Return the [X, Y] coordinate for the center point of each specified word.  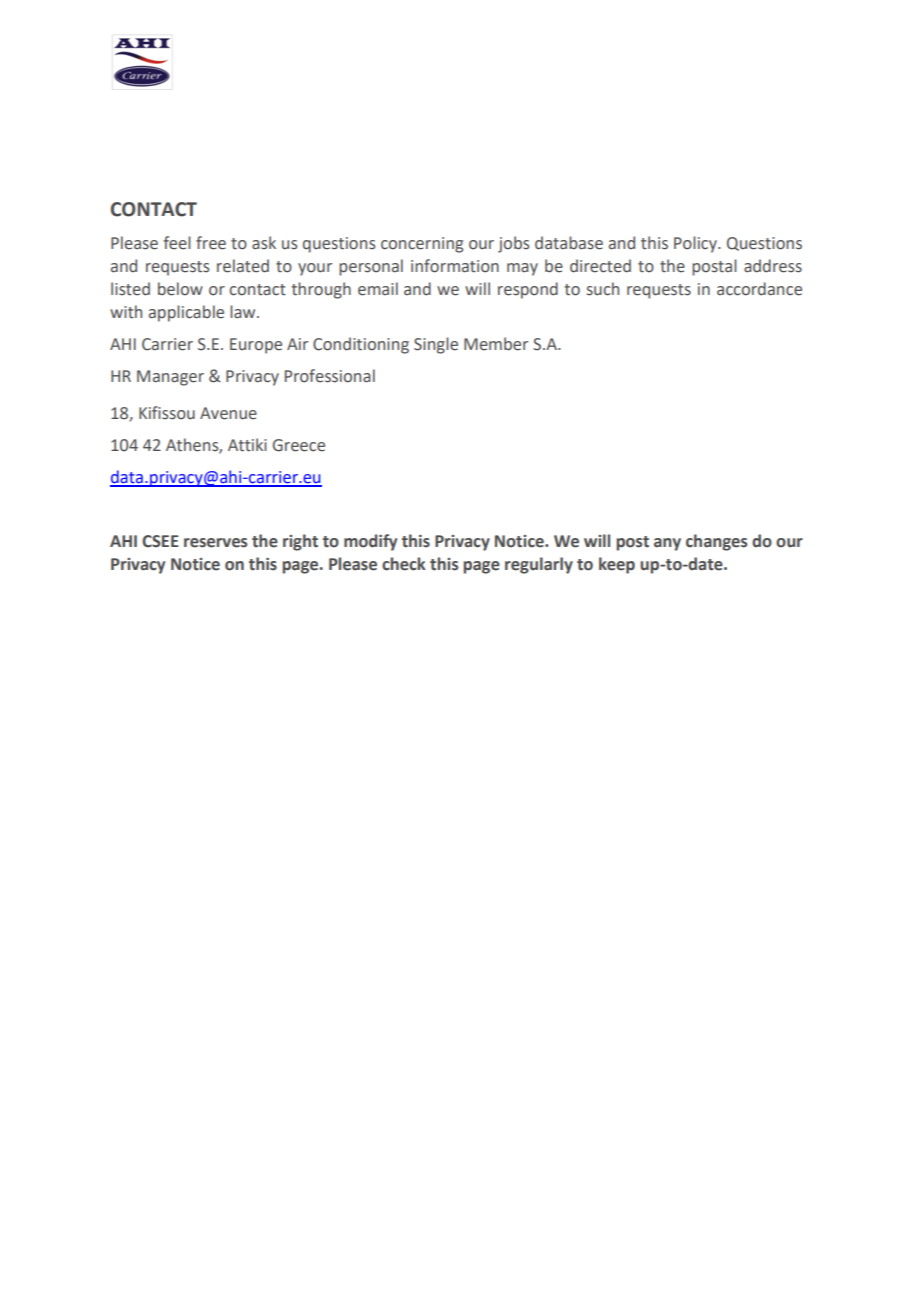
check [404, 564]
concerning [422, 245]
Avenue [228, 413]
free [211, 243]
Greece [299, 445]
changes [716, 542]
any [667, 544]
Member [496, 344]
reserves [215, 543]
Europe [256, 346]
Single [436, 345]
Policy [696, 244]
